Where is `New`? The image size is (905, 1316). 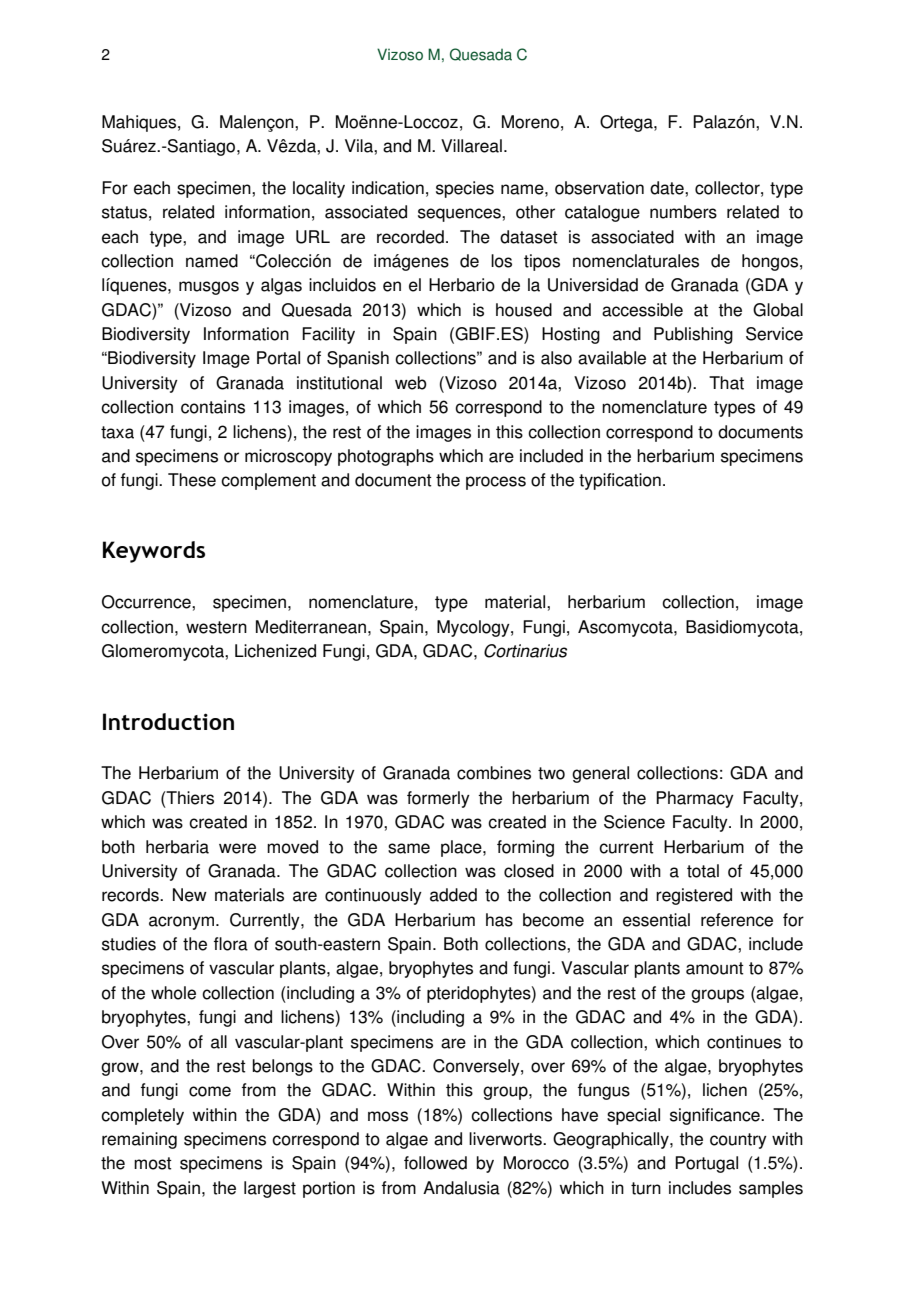
New is located at coordinates (190, 895).
